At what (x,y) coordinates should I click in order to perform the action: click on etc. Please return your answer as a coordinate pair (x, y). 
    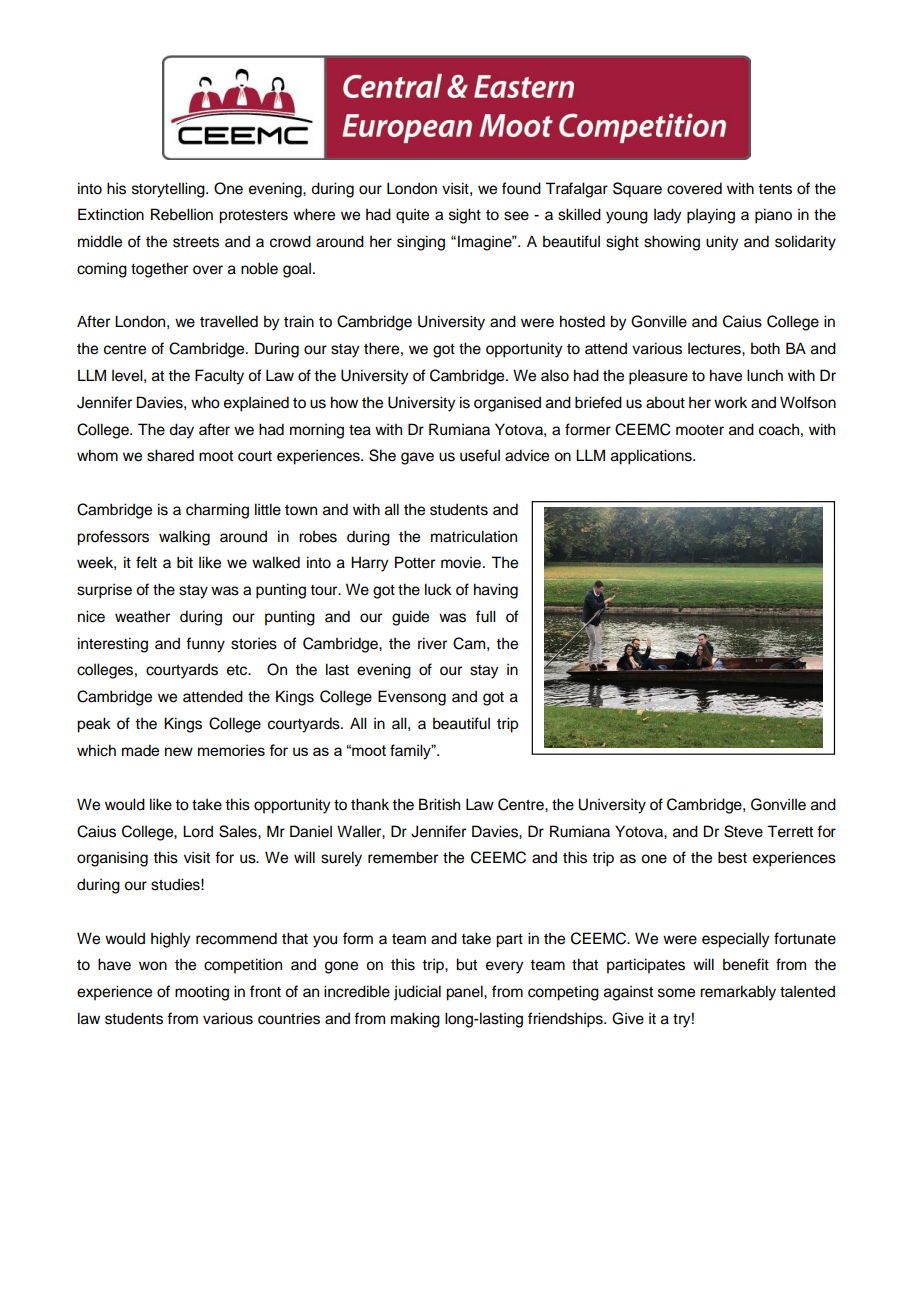
    Looking at the image, I should click on (238, 670).
